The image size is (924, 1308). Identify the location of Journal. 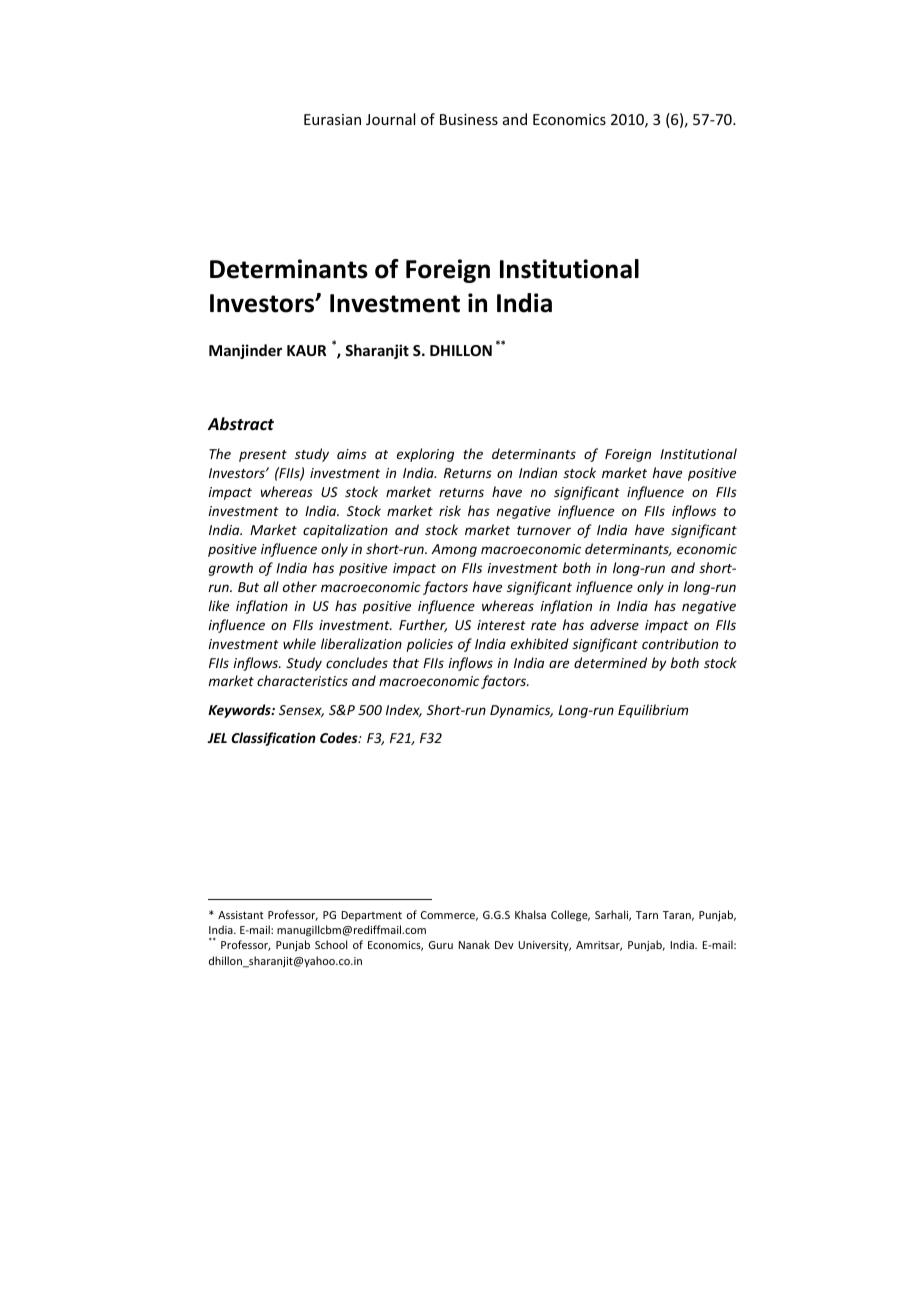
(390, 119).
